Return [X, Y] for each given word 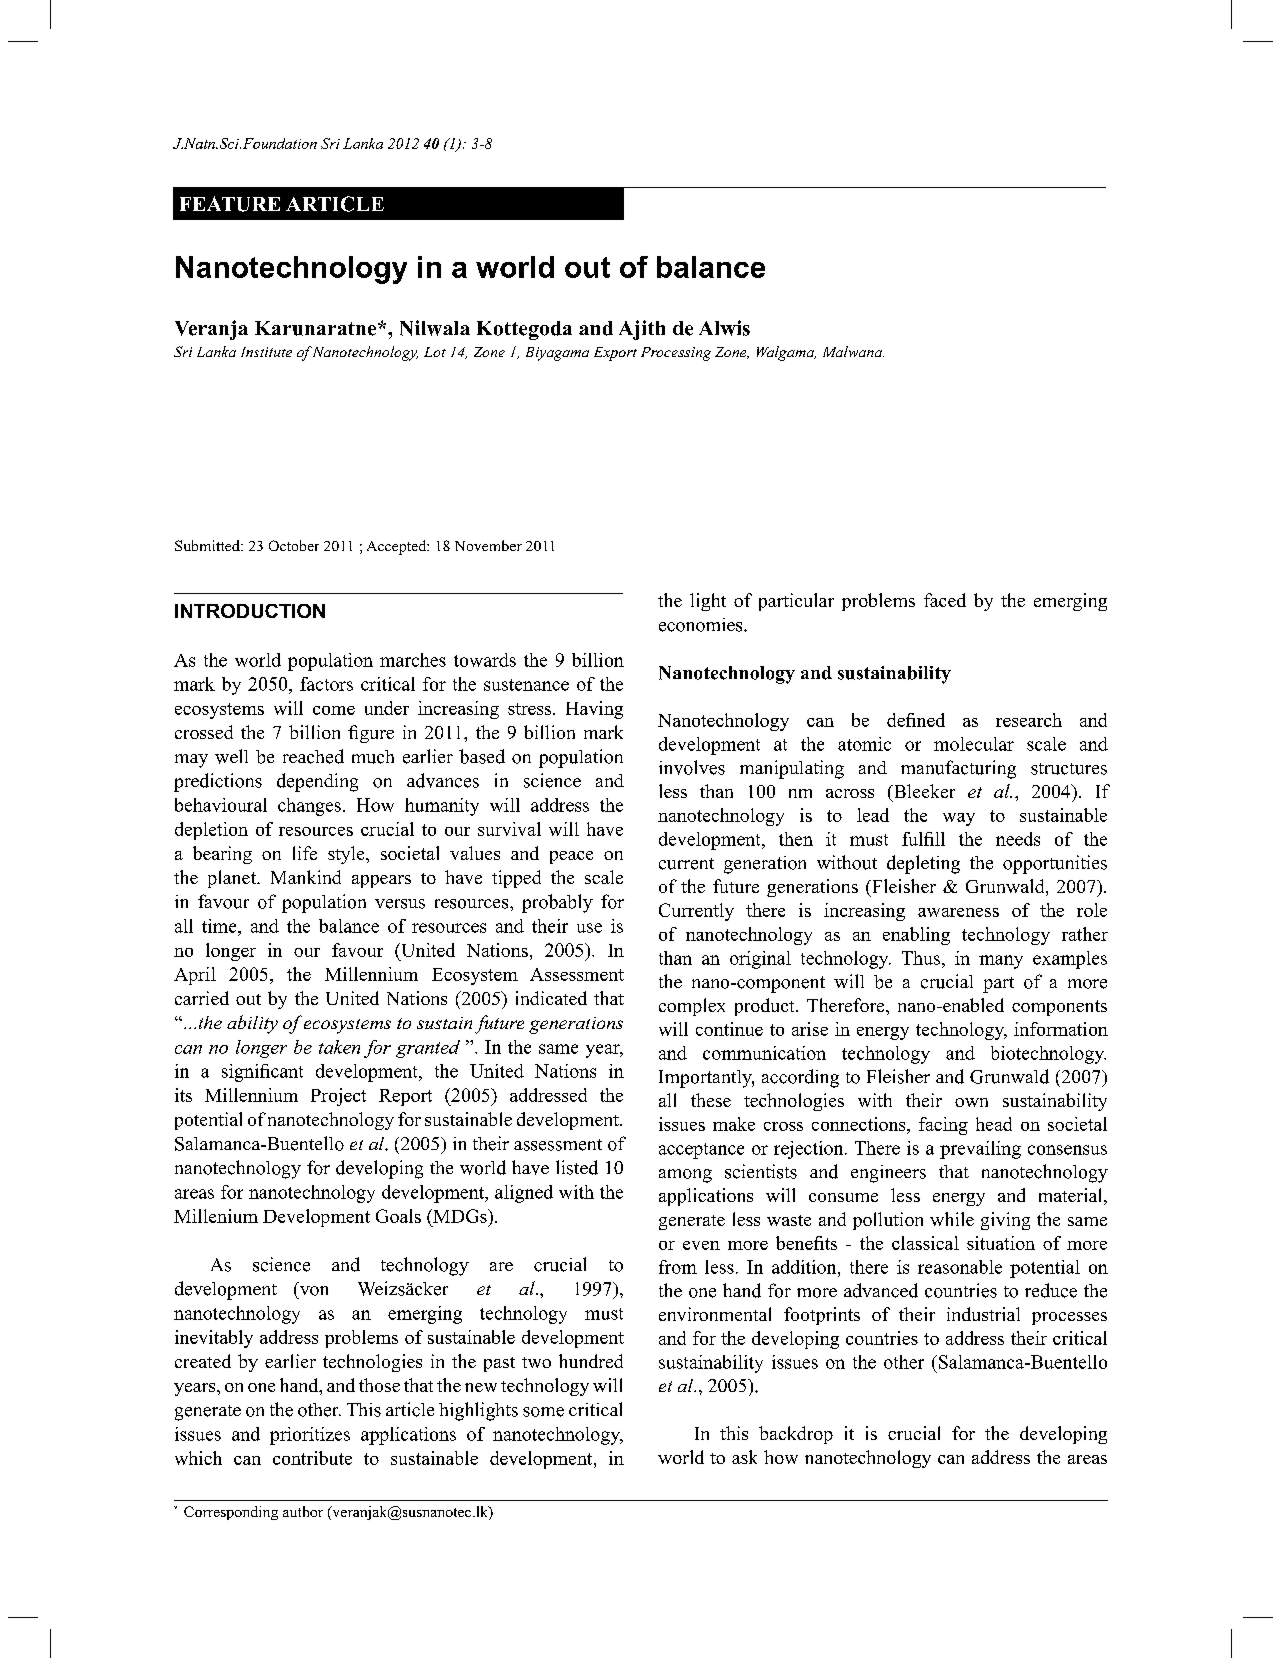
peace [571, 857]
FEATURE [230, 204]
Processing [676, 354]
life [305, 853]
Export [615, 354]
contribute [312, 1458]
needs [1018, 839]
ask [744, 1457]
